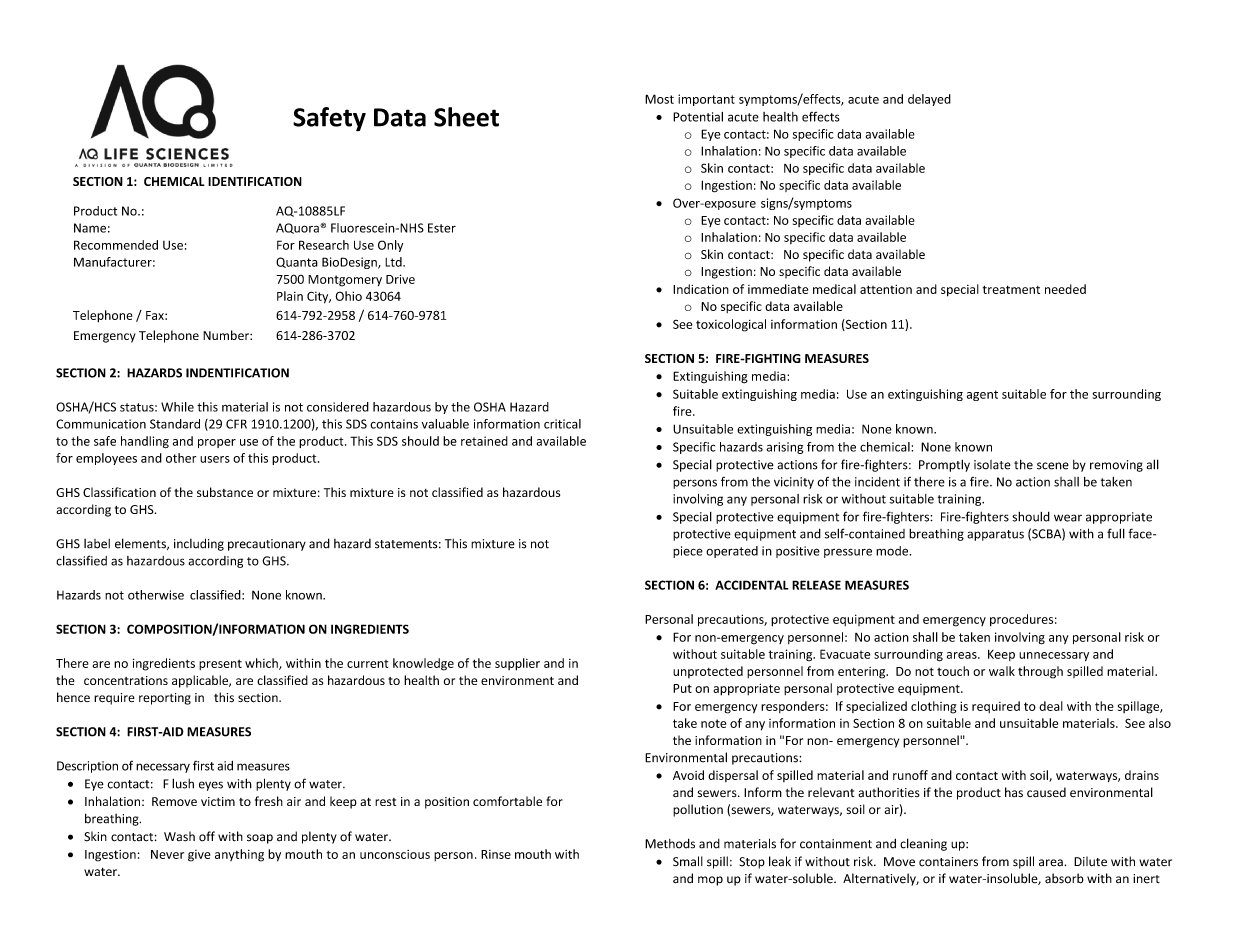 This image has height=952, width=1233. Describe the element at coordinates (199, 856) in the image. I see `give` at that location.
